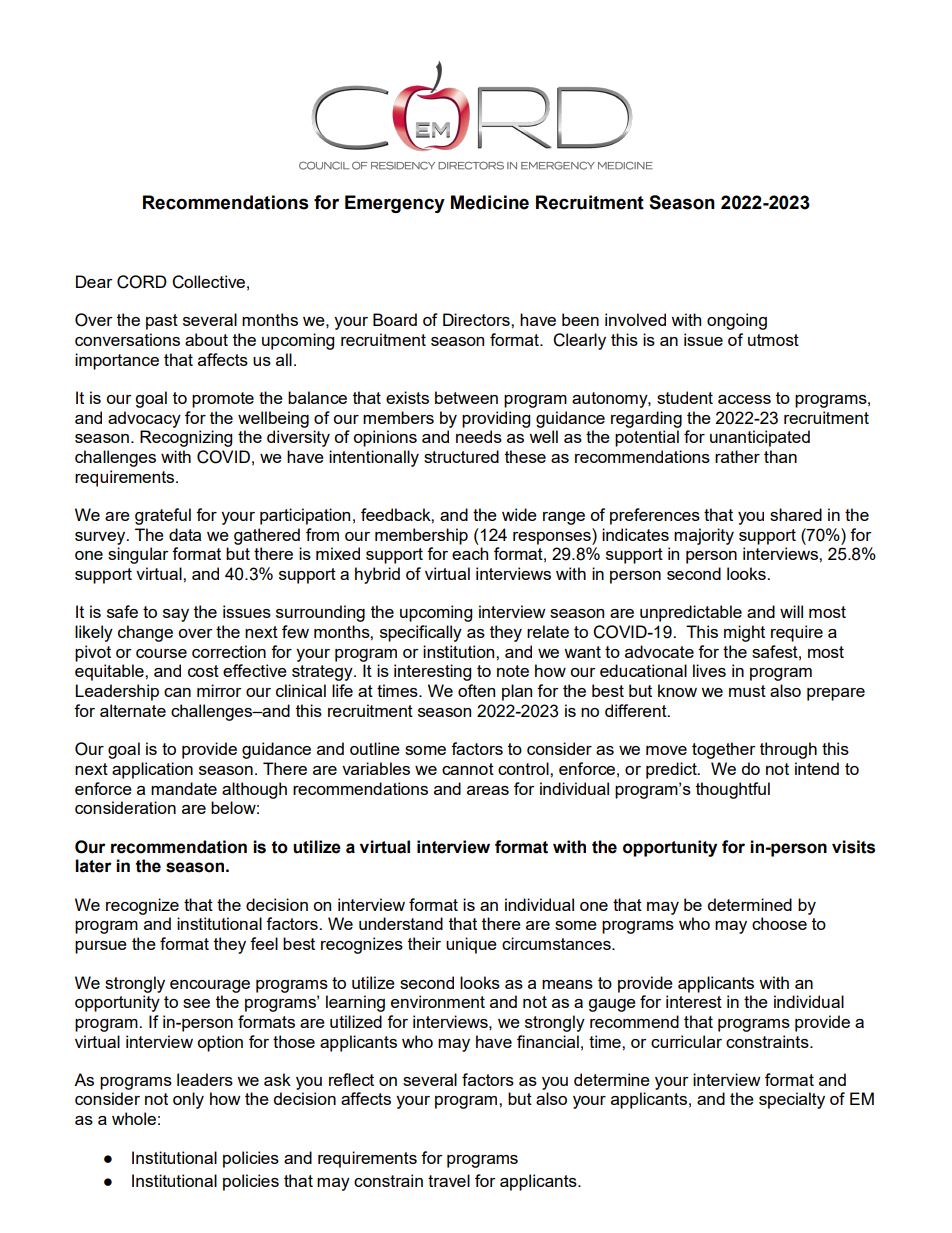  What do you see at coordinates (186, 438) in the screenshot?
I see `Recognizing` at bounding box center [186, 438].
